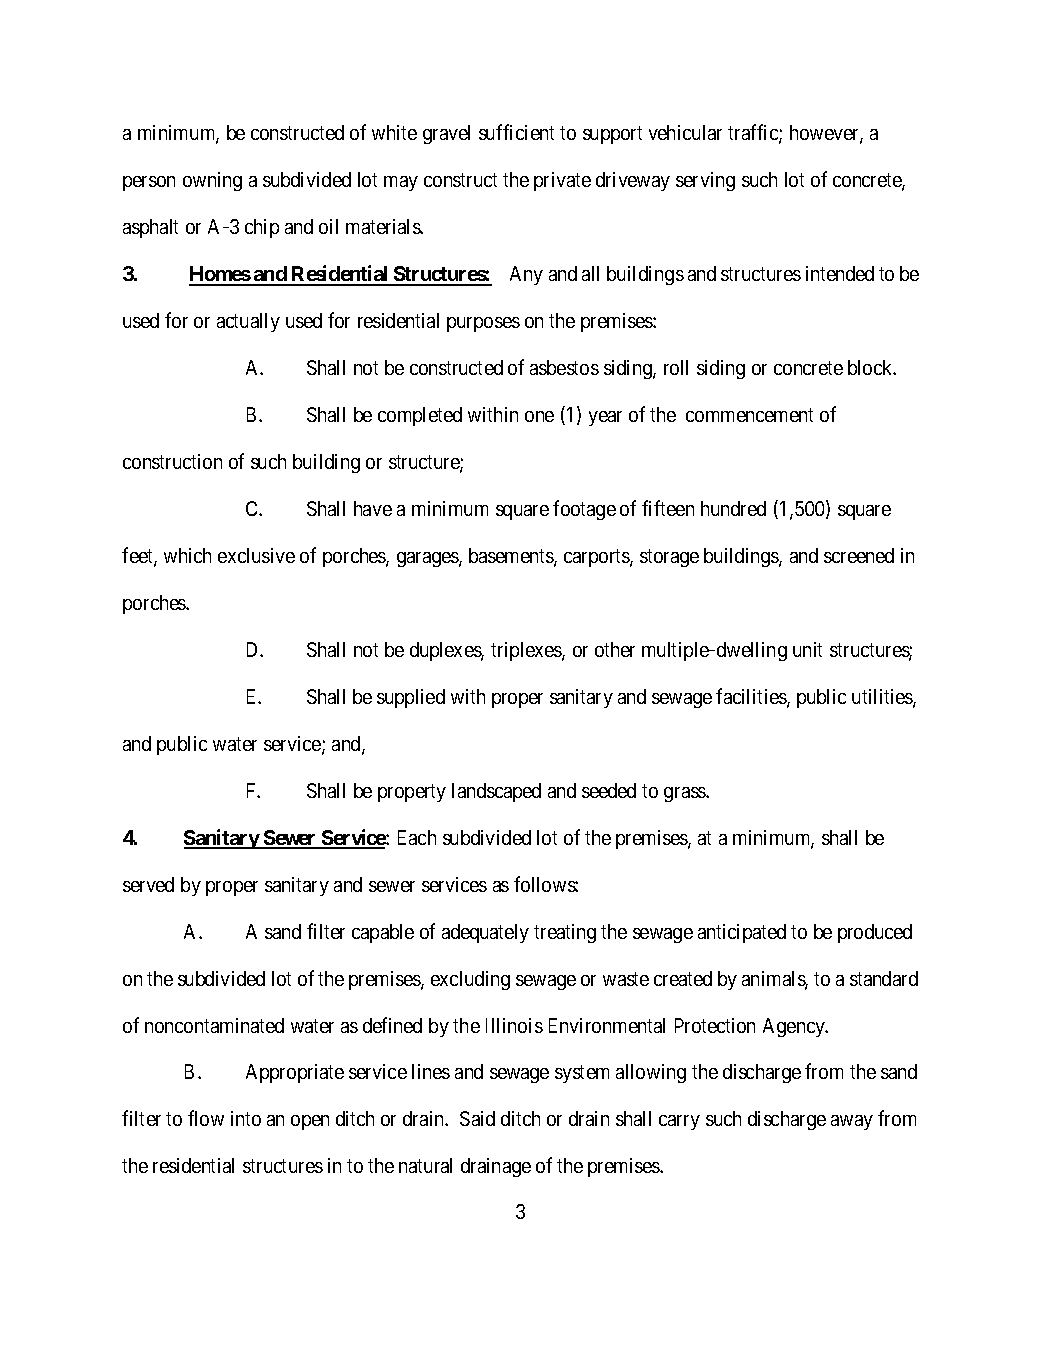 This image has width=1041, height=1347. I want to click on into, so click(246, 1118).
